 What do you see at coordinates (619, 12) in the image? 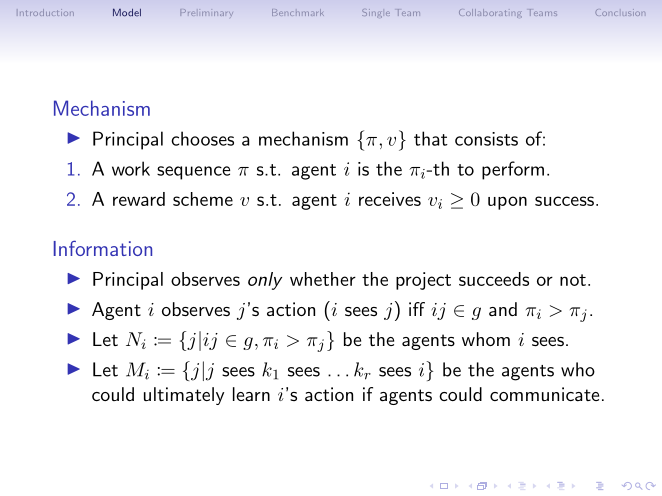
I see `Conclusion` at bounding box center [619, 12].
